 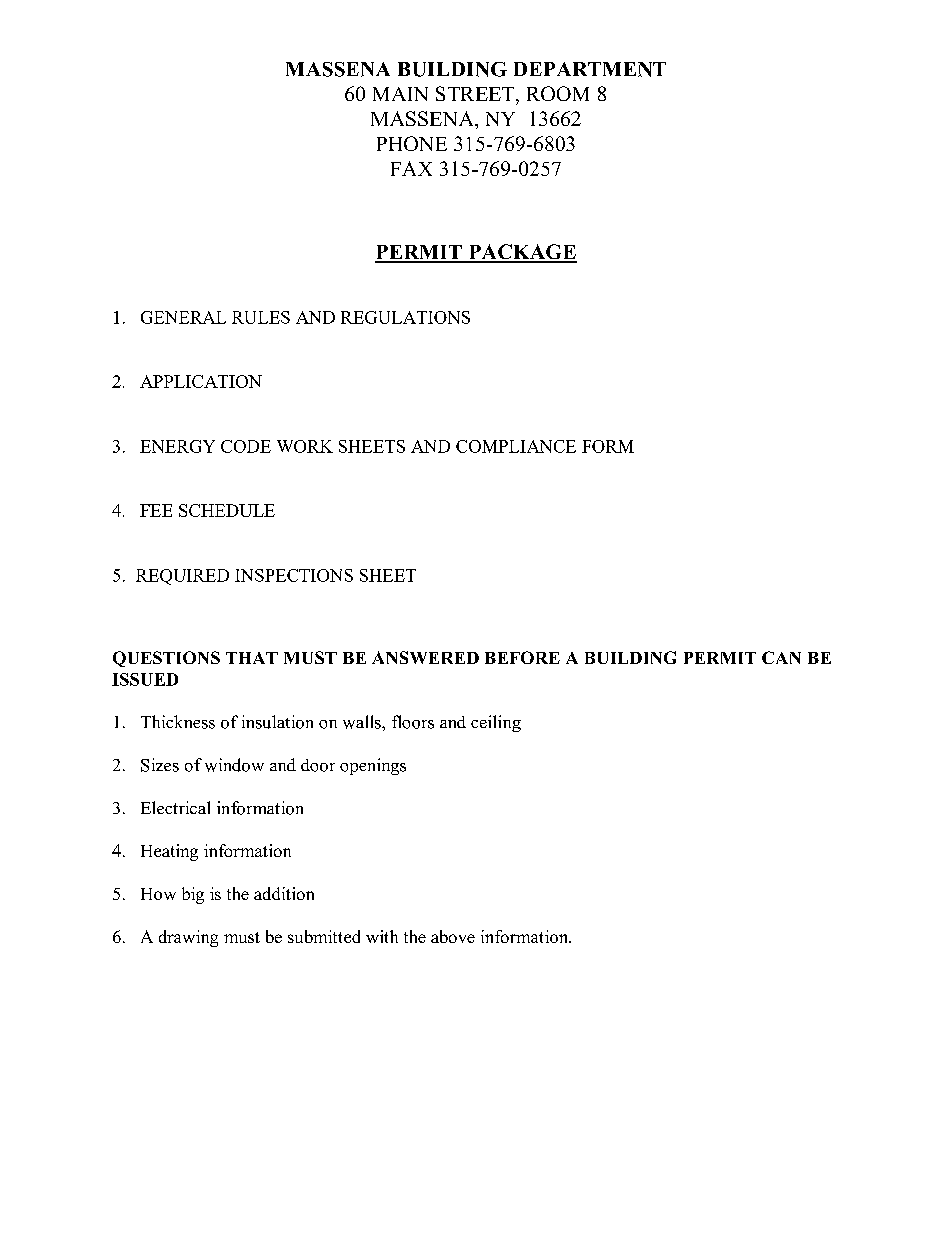 What do you see at coordinates (382, 936) in the screenshot?
I see `with` at bounding box center [382, 936].
